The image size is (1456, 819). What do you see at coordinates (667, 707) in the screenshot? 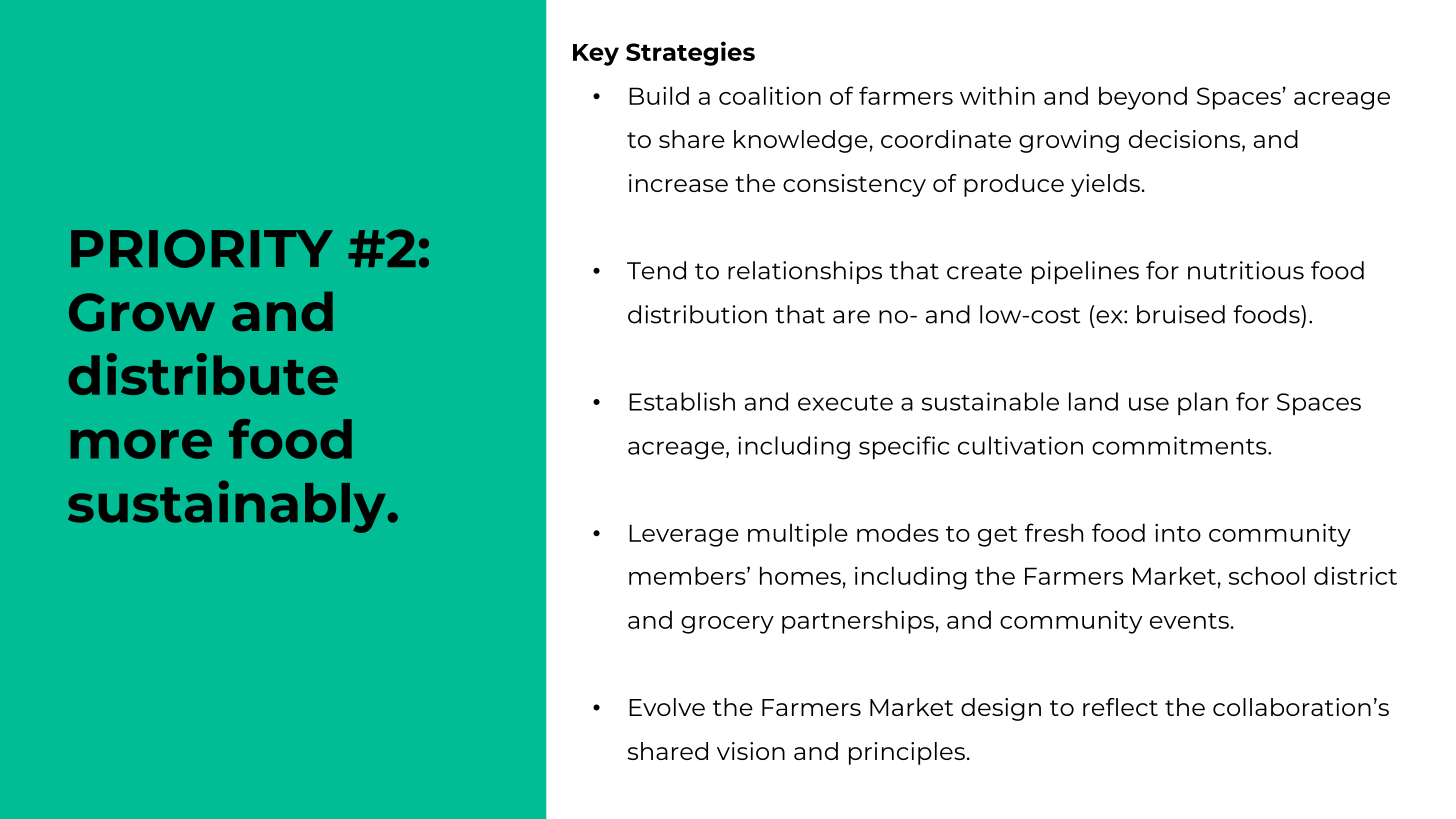
I see `Evolve` at bounding box center [667, 707].
